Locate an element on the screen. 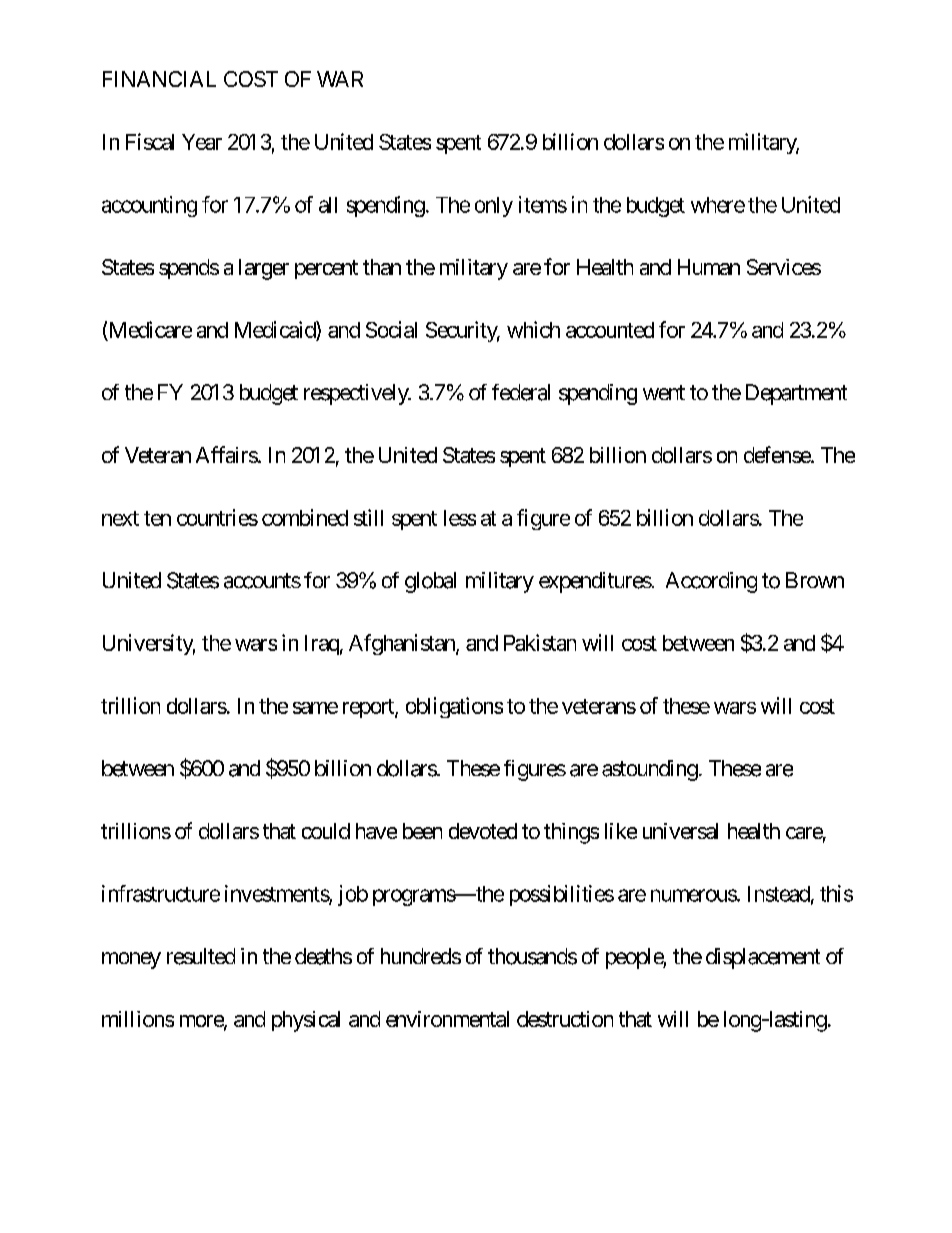  resulted is located at coordinates (201, 956).
